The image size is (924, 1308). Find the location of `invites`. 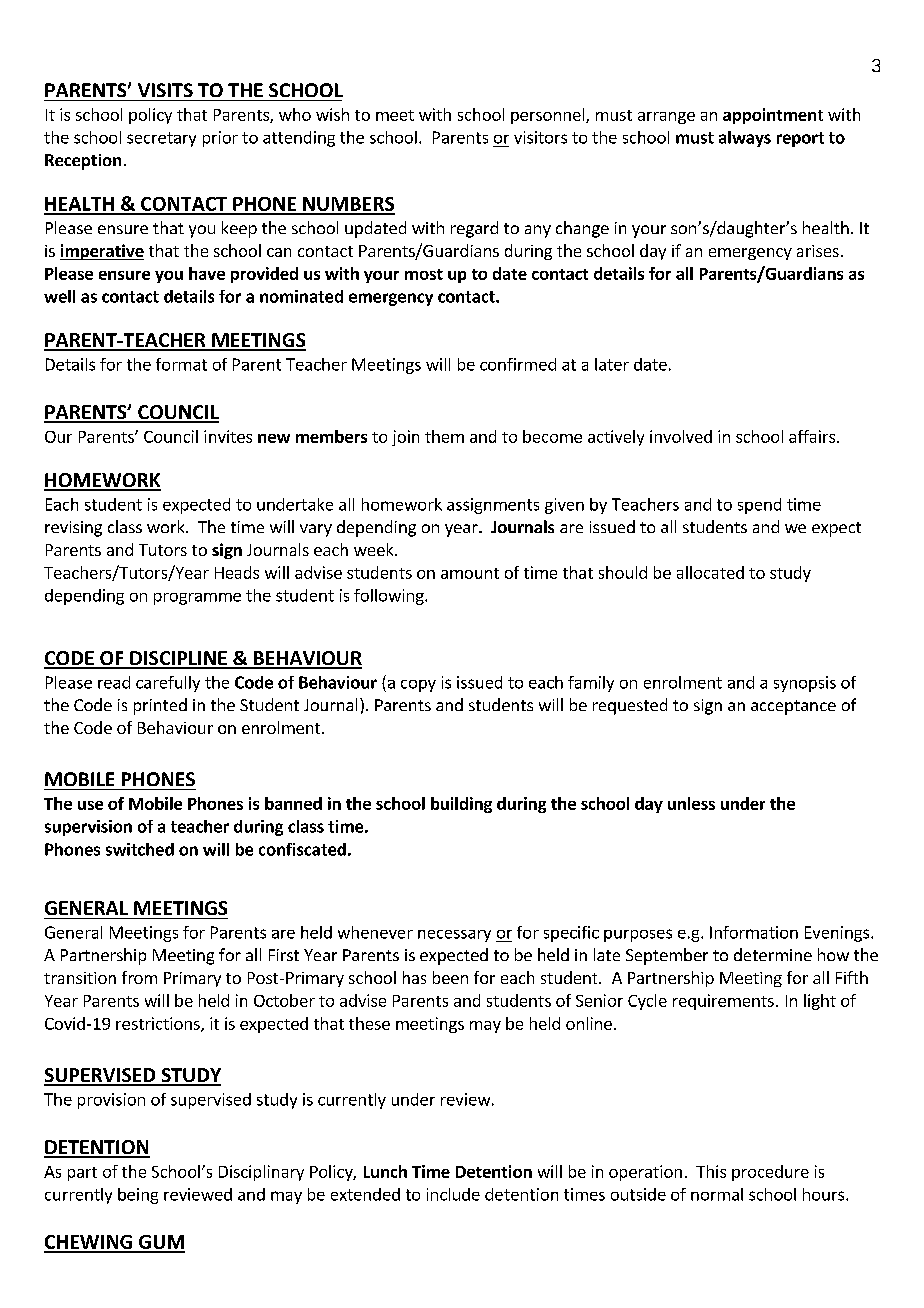

invites is located at coordinates (228, 436).
